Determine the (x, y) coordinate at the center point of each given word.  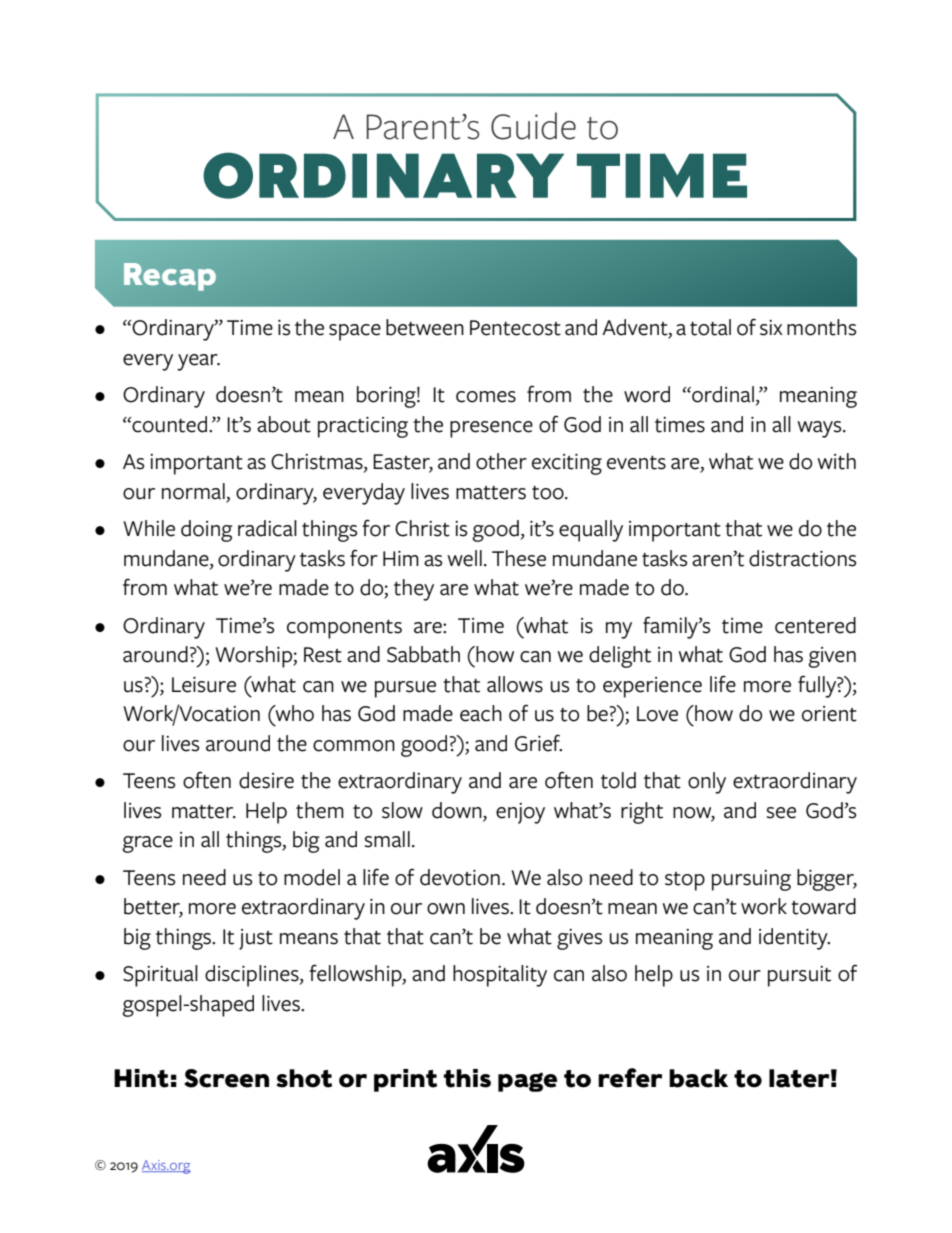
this (467, 1078)
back (698, 1078)
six (771, 328)
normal (193, 491)
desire (266, 780)
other (501, 461)
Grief (538, 743)
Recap (170, 277)
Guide (533, 126)
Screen (226, 1078)
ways (820, 429)
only (707, 783)
